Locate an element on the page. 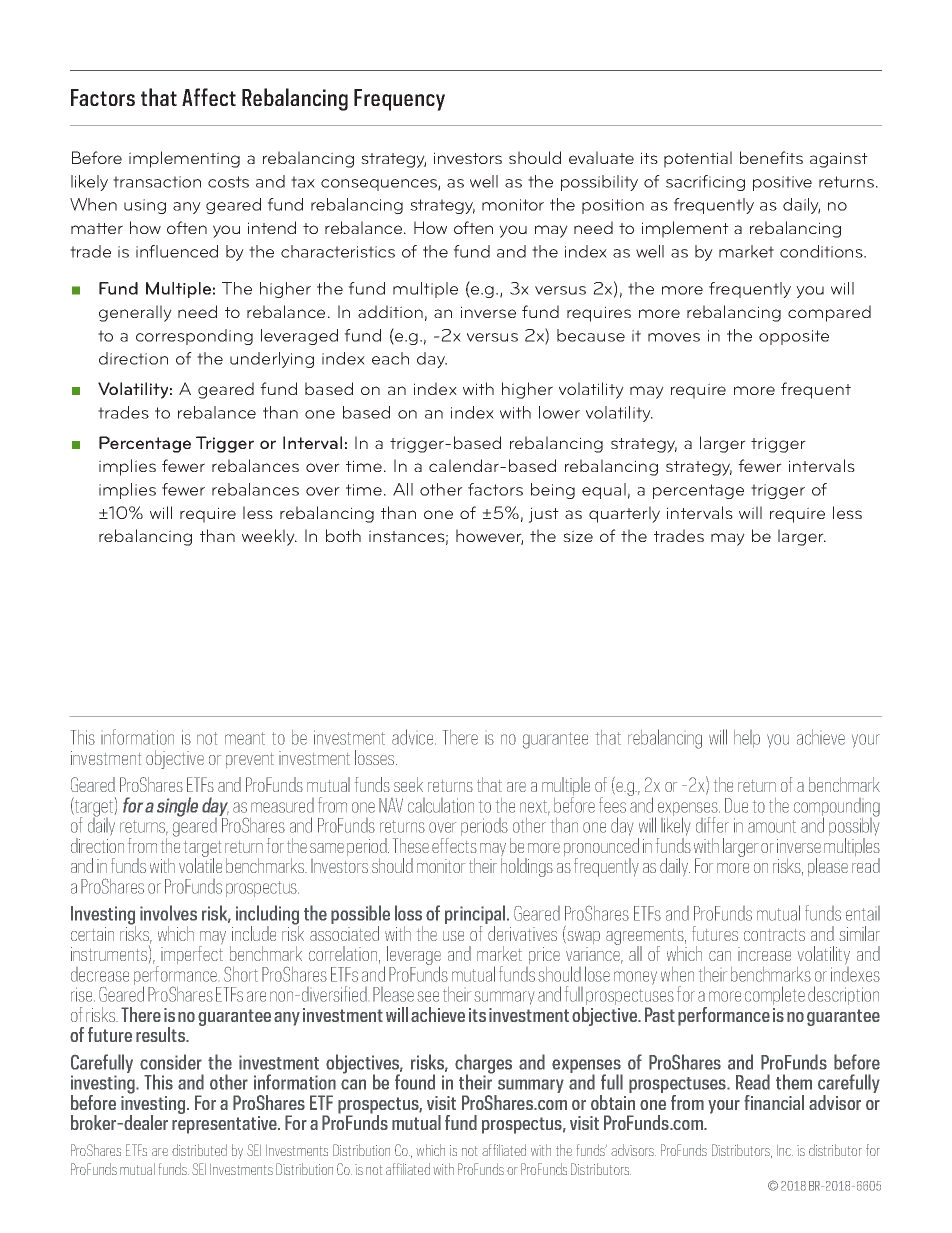 This document has height=1233, width=952. Frequency is located at coordinates (399, 100).
